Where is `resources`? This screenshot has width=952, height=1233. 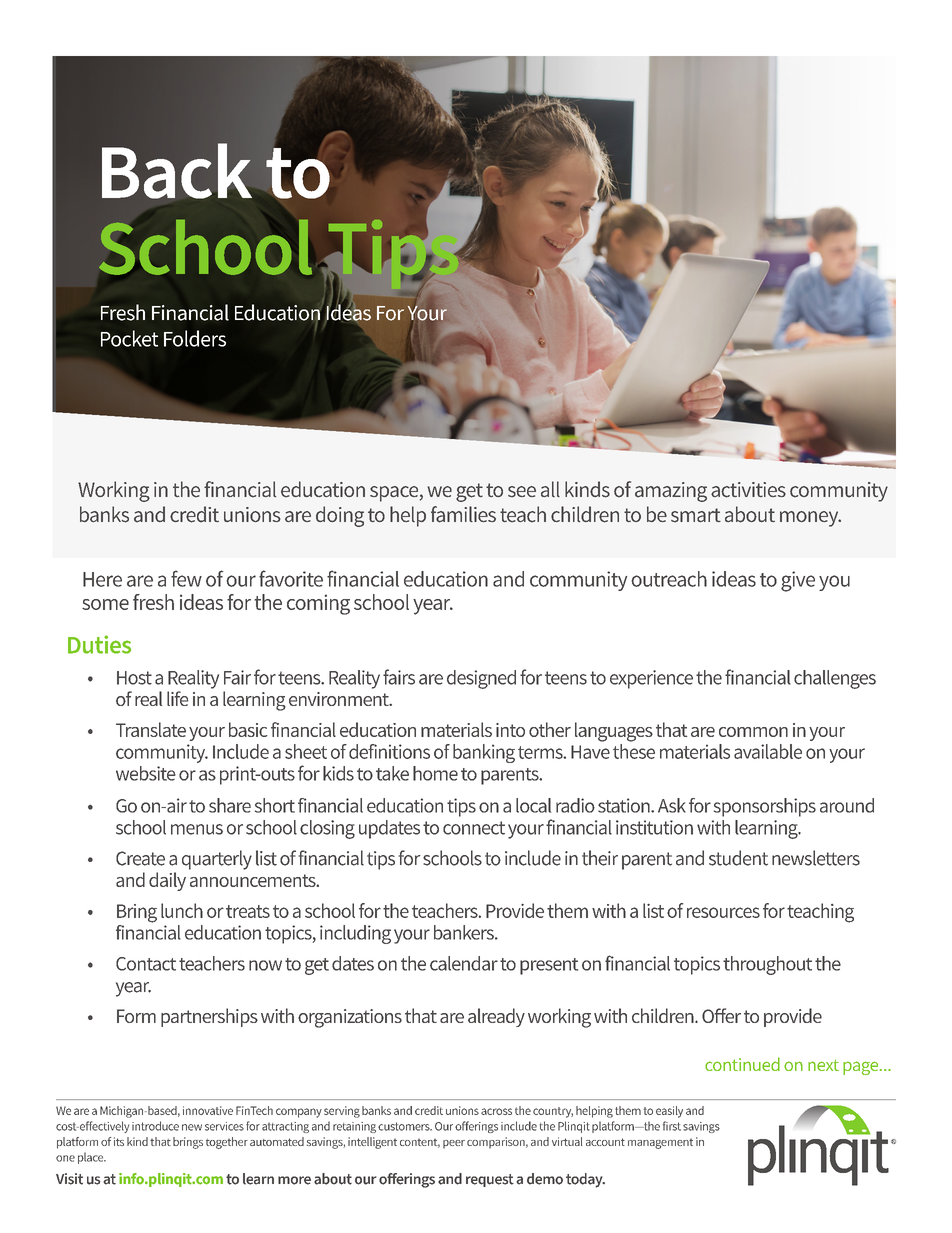 resources is located at coordinates (723, 912).
